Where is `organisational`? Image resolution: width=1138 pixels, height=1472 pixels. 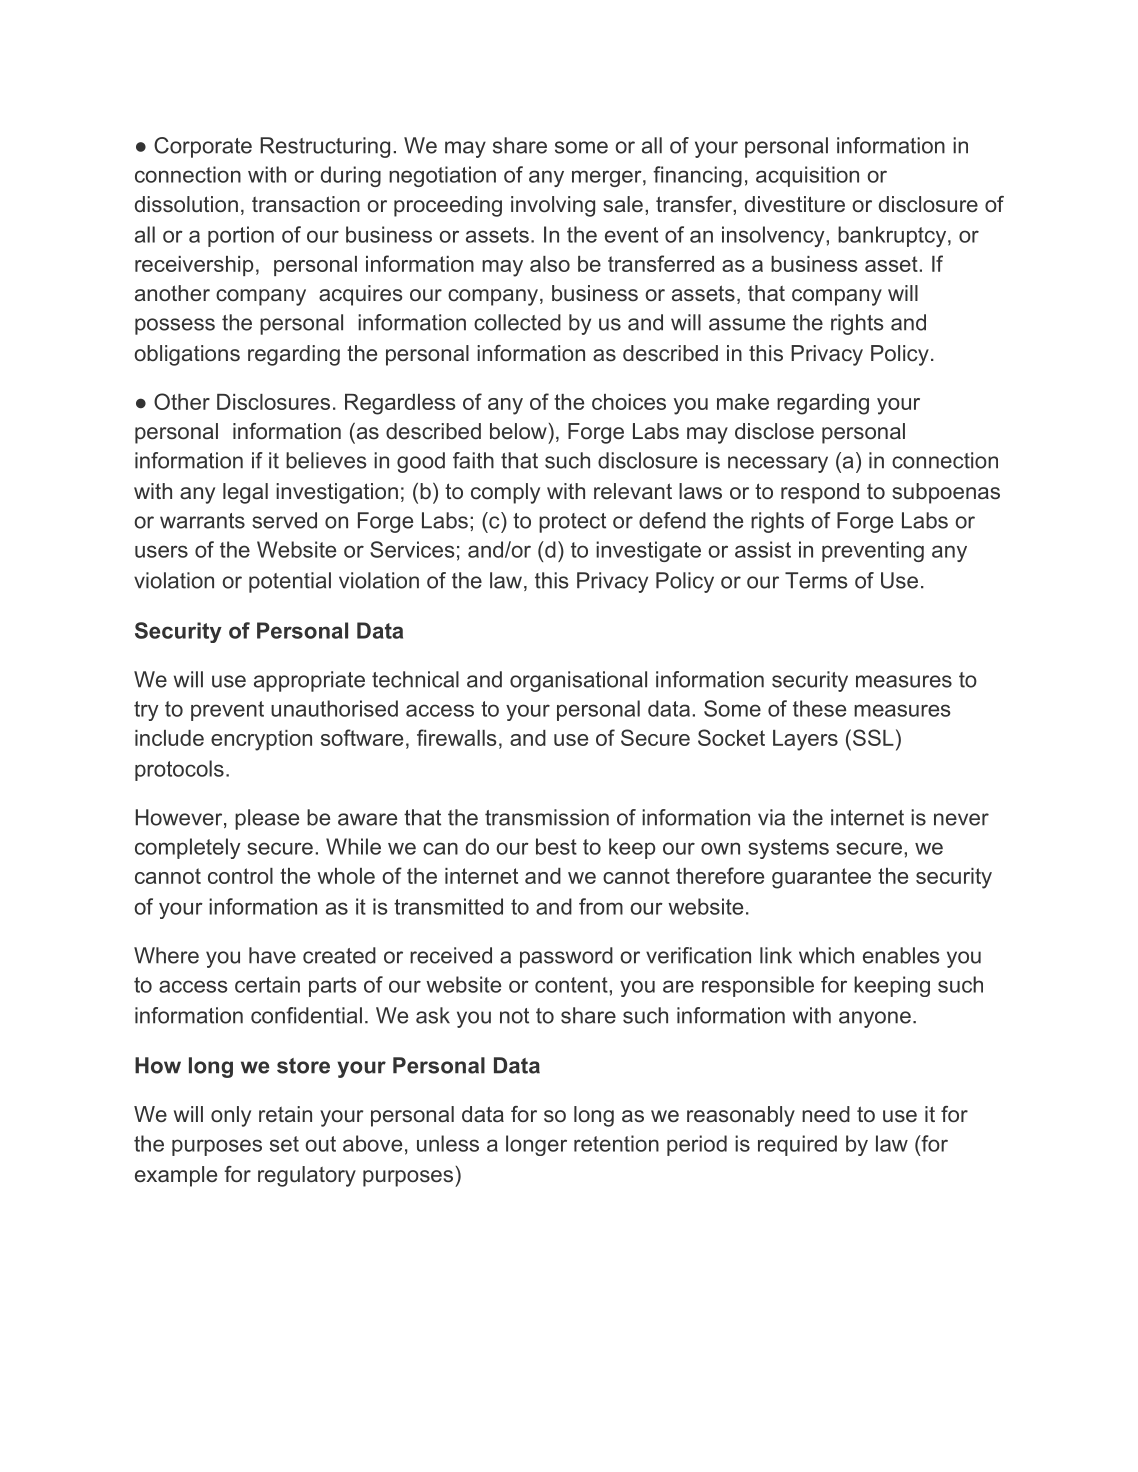 organisational is located at coordinates (578, 681).
